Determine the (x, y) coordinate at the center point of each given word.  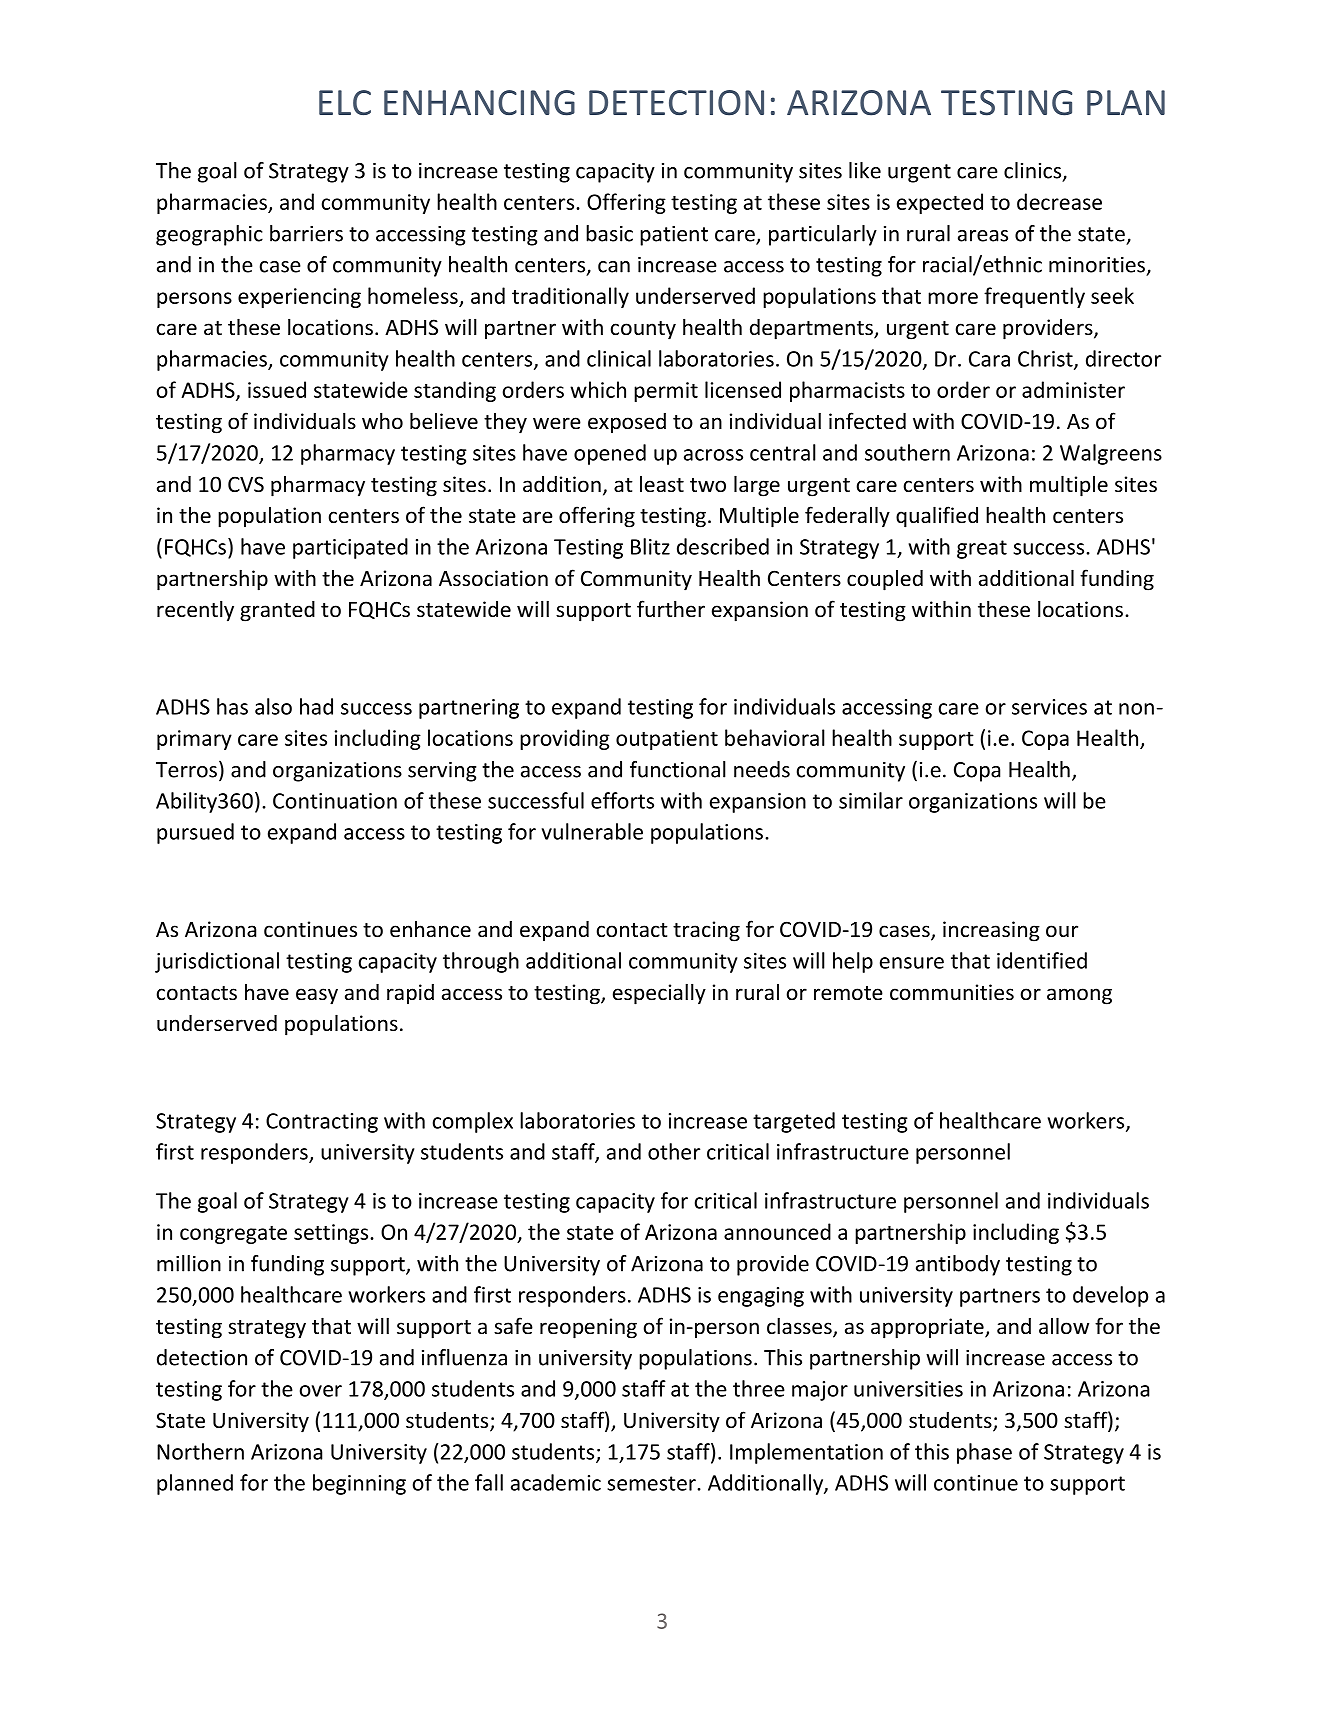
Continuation (335, 801)
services (1049, 707)
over (321, 1391)
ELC (345, 102)
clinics (1034, 171)
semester (652, 1483)
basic (609, 233)
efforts (622, 800)
